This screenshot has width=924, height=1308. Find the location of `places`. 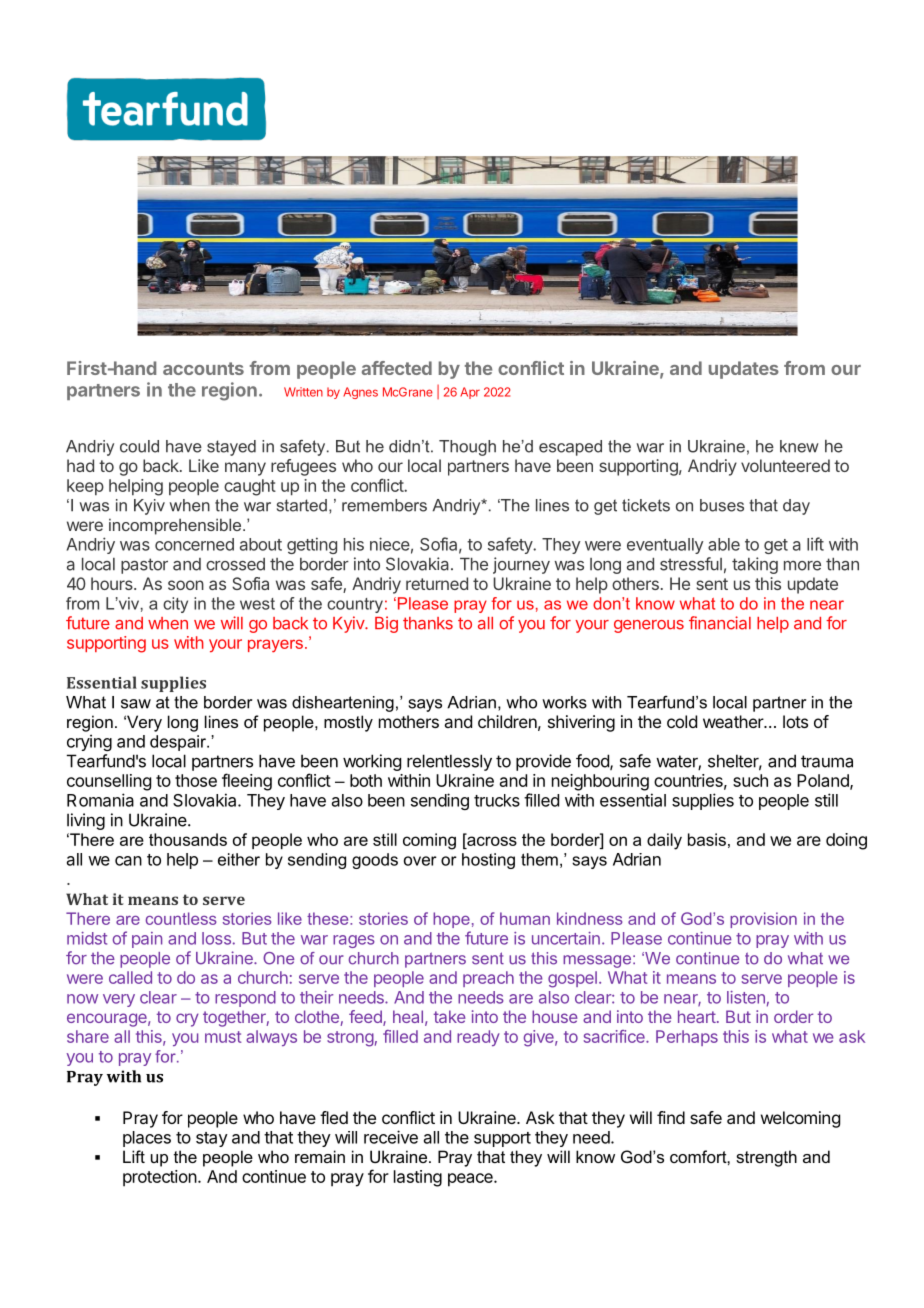

places is located at coordinates (147, 1139).
